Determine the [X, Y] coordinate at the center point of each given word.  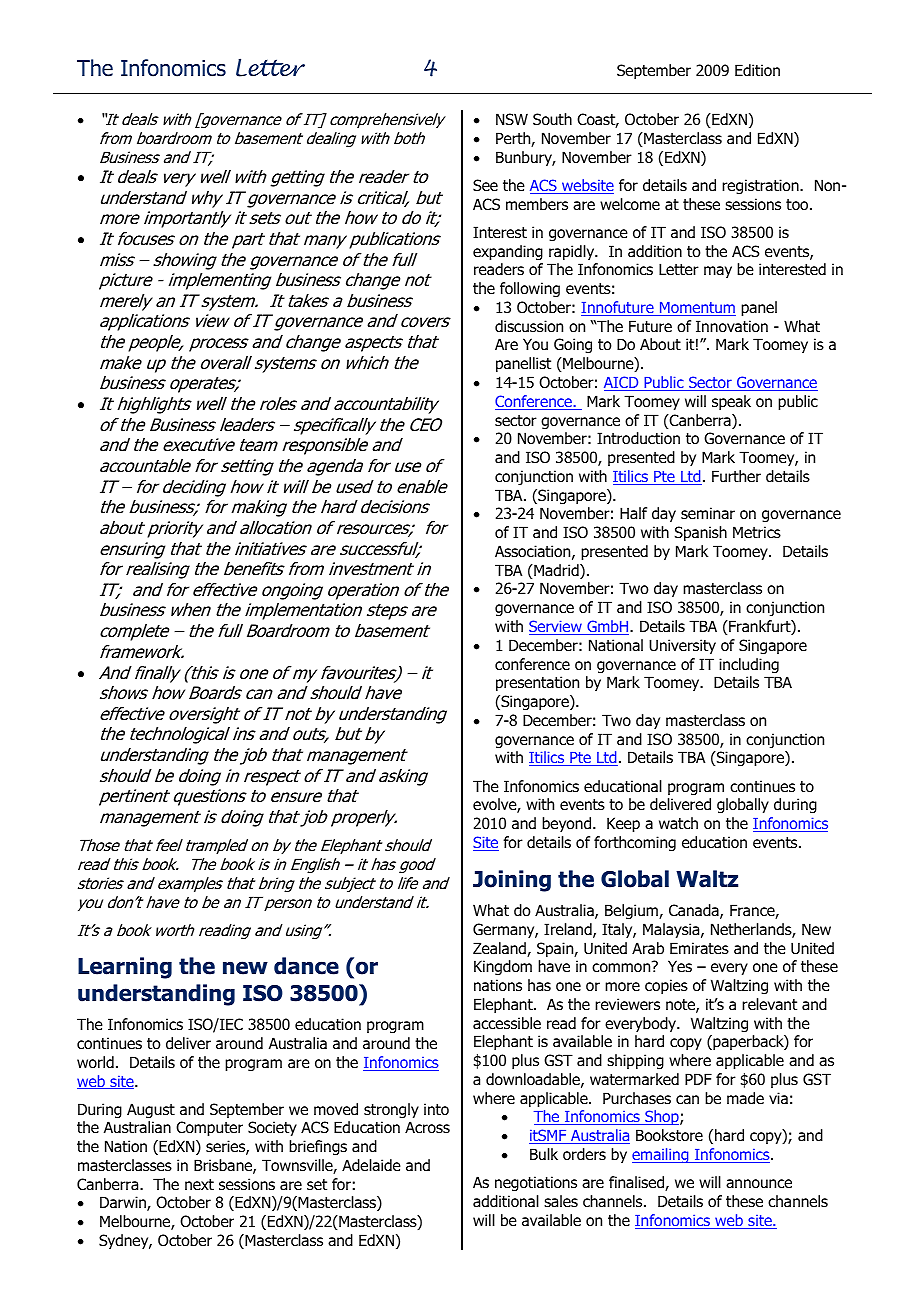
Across [427, 1127]
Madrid [556, 571]
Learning [125, 968]
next [199, 1184]
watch [678, 823]
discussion [529, 326]
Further [736, 476]
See [485, 185]
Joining [512, 881]
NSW [512, 119]
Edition [757, 70]
